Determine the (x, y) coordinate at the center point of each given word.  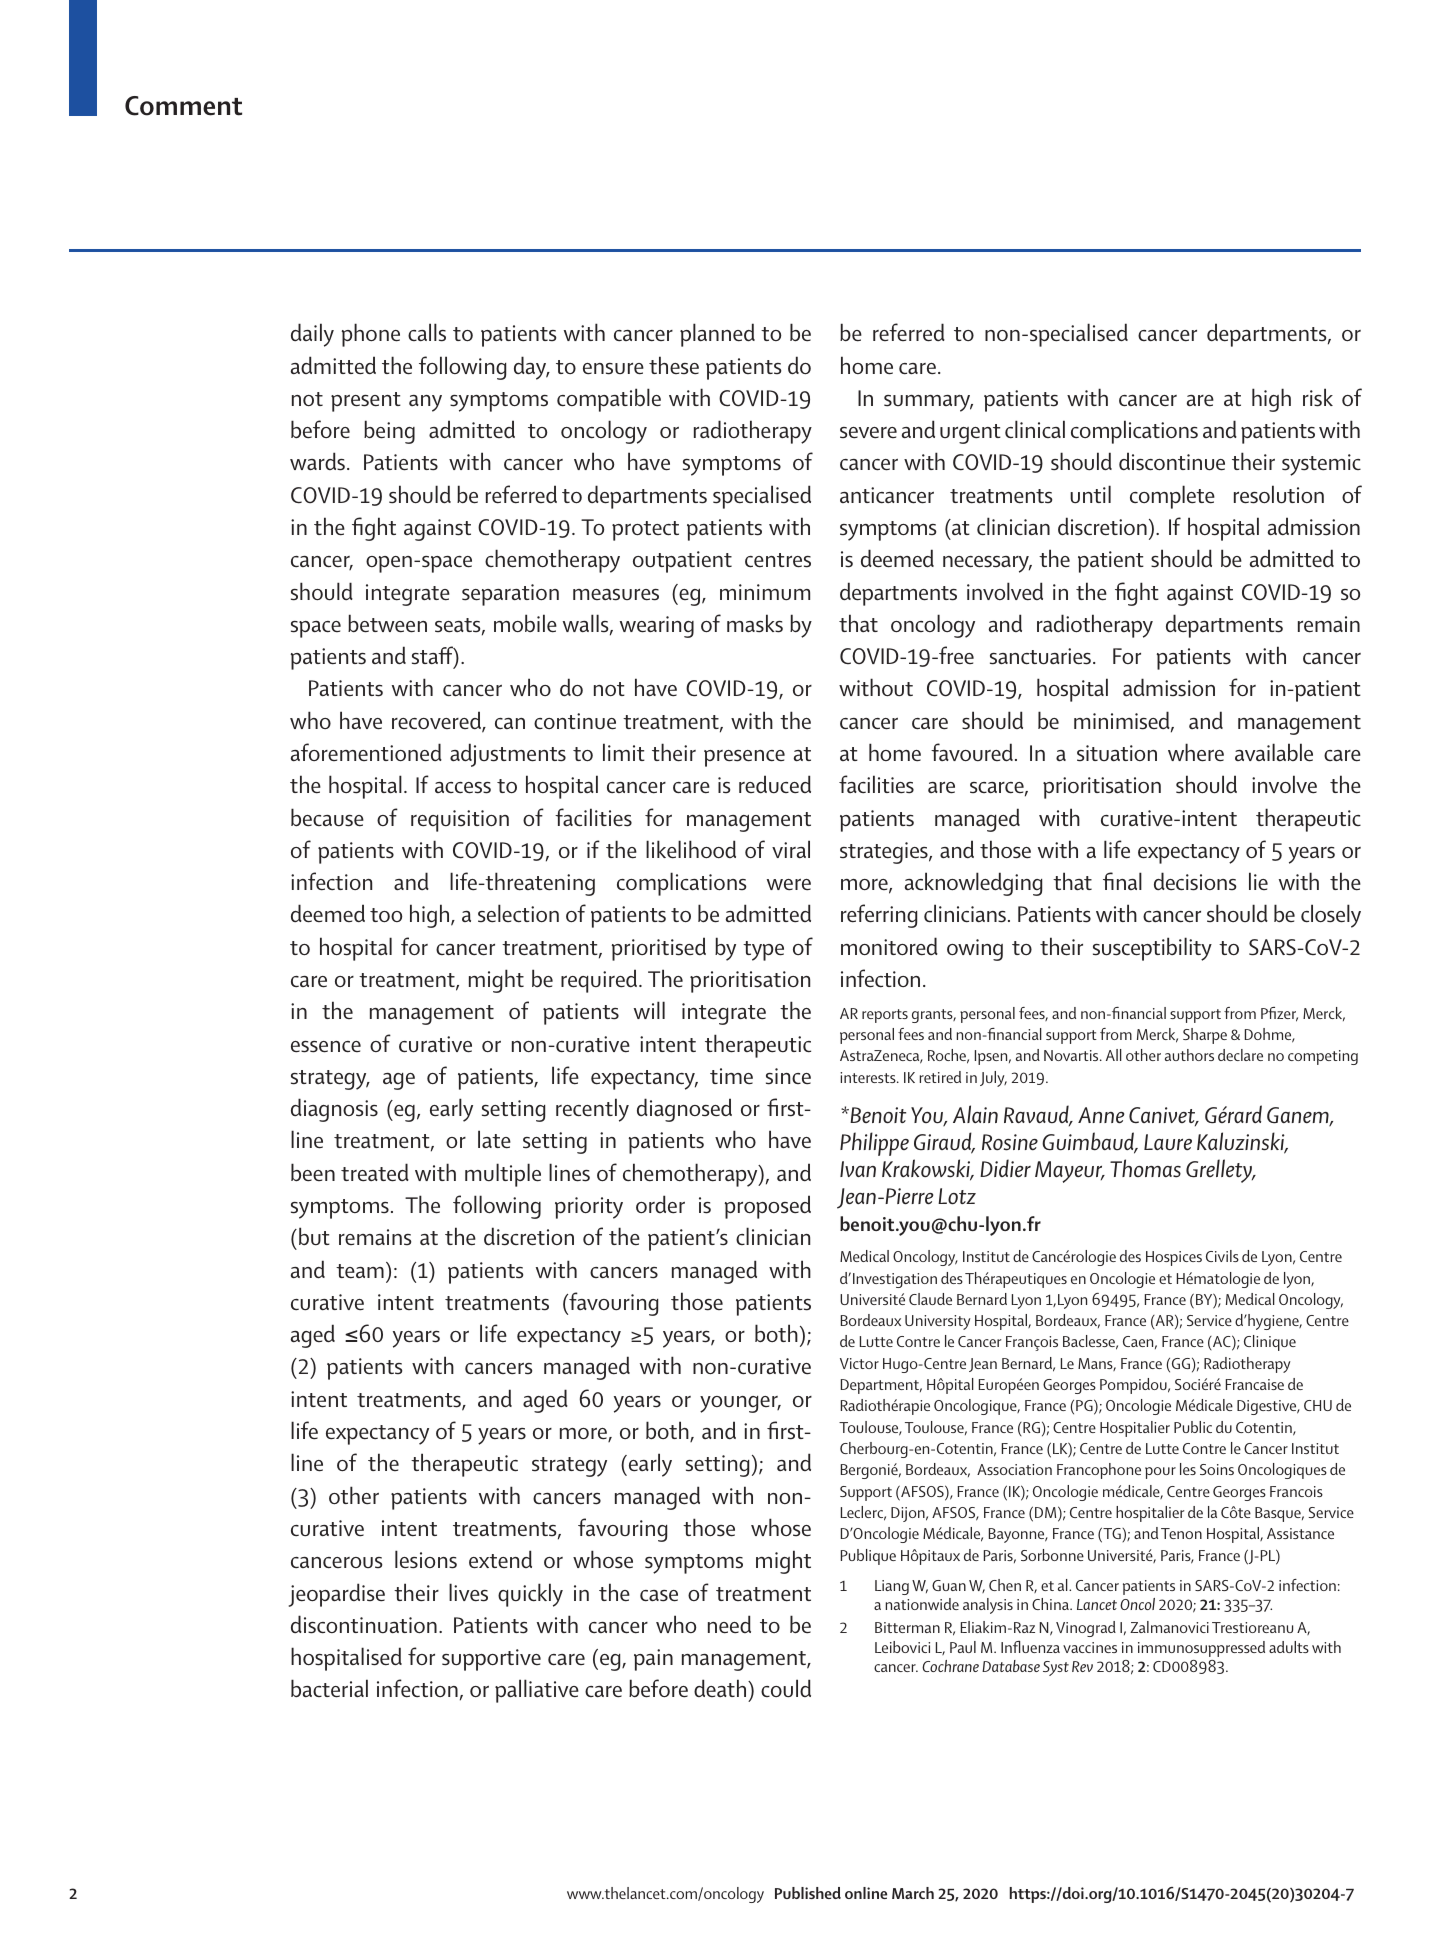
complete (1172, 497)
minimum (765, 592)
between (387, 623)
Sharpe (1205, 1036)
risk (1318, 397)
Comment (183, 106)
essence (326, 1047)
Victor (859, 1363)
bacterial (329, 1688)
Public (1193, 1427)
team (360, 1271)
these (674, 365)
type (763, 951)
